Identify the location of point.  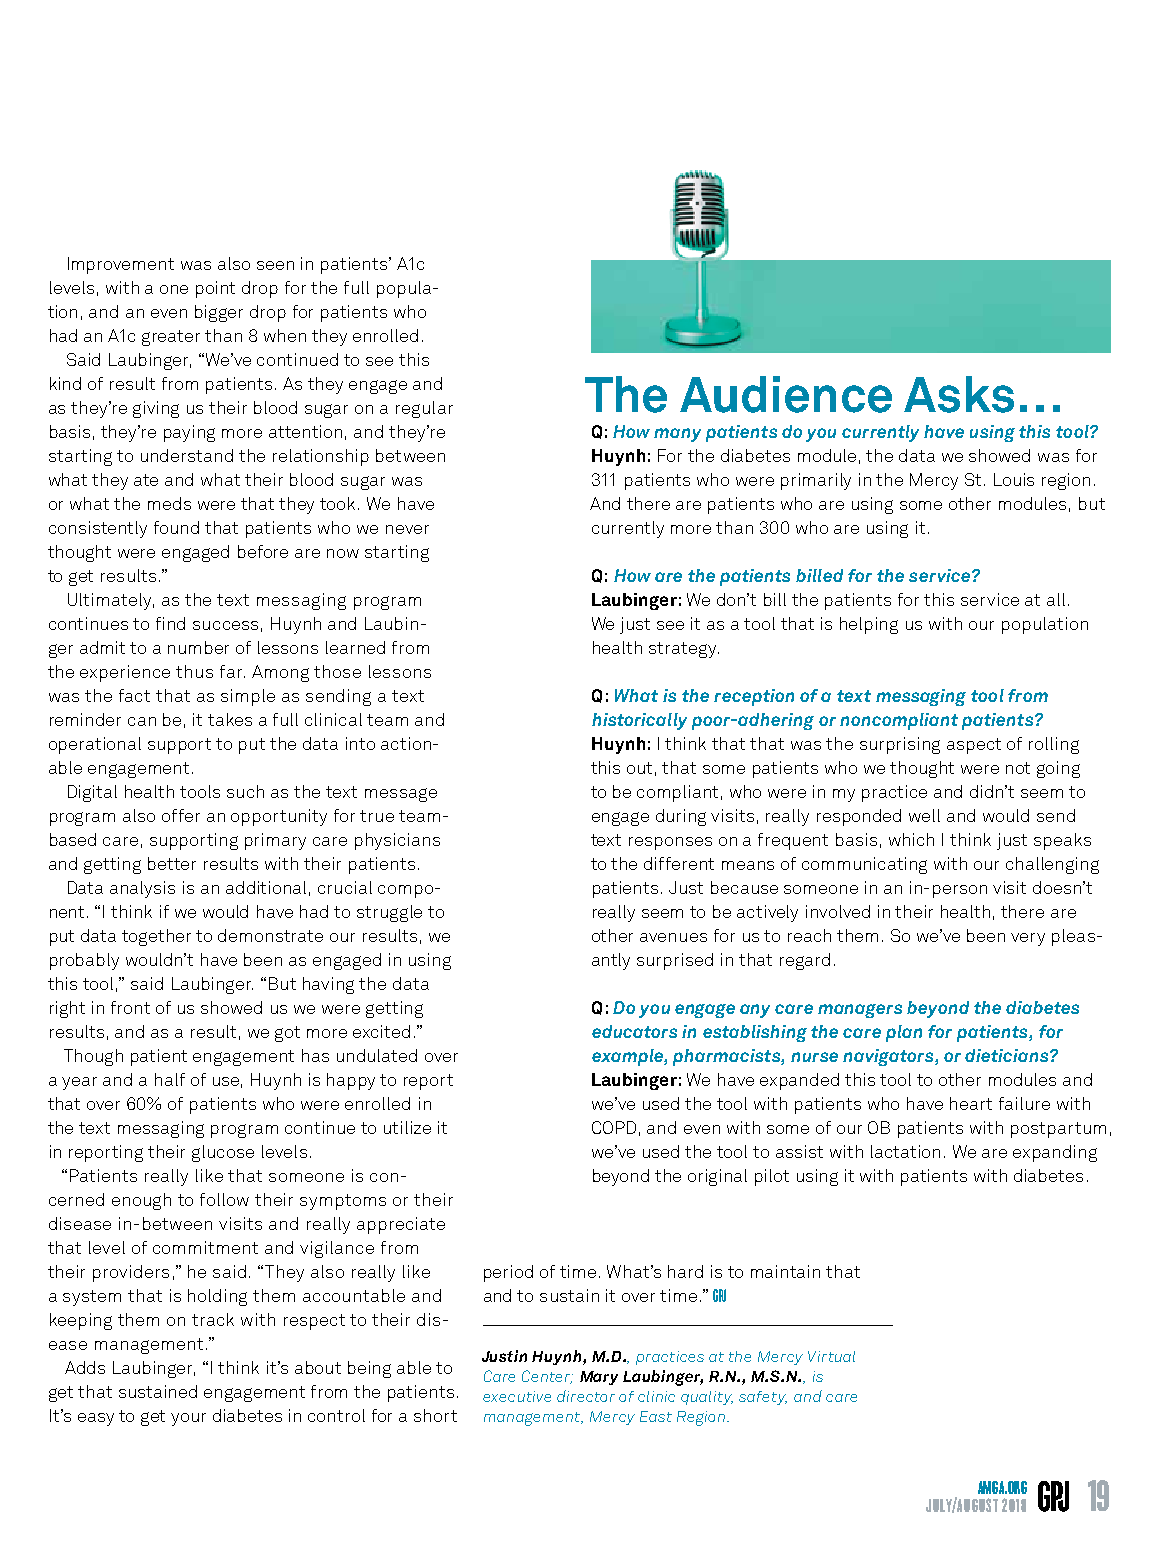
(215, 289).
